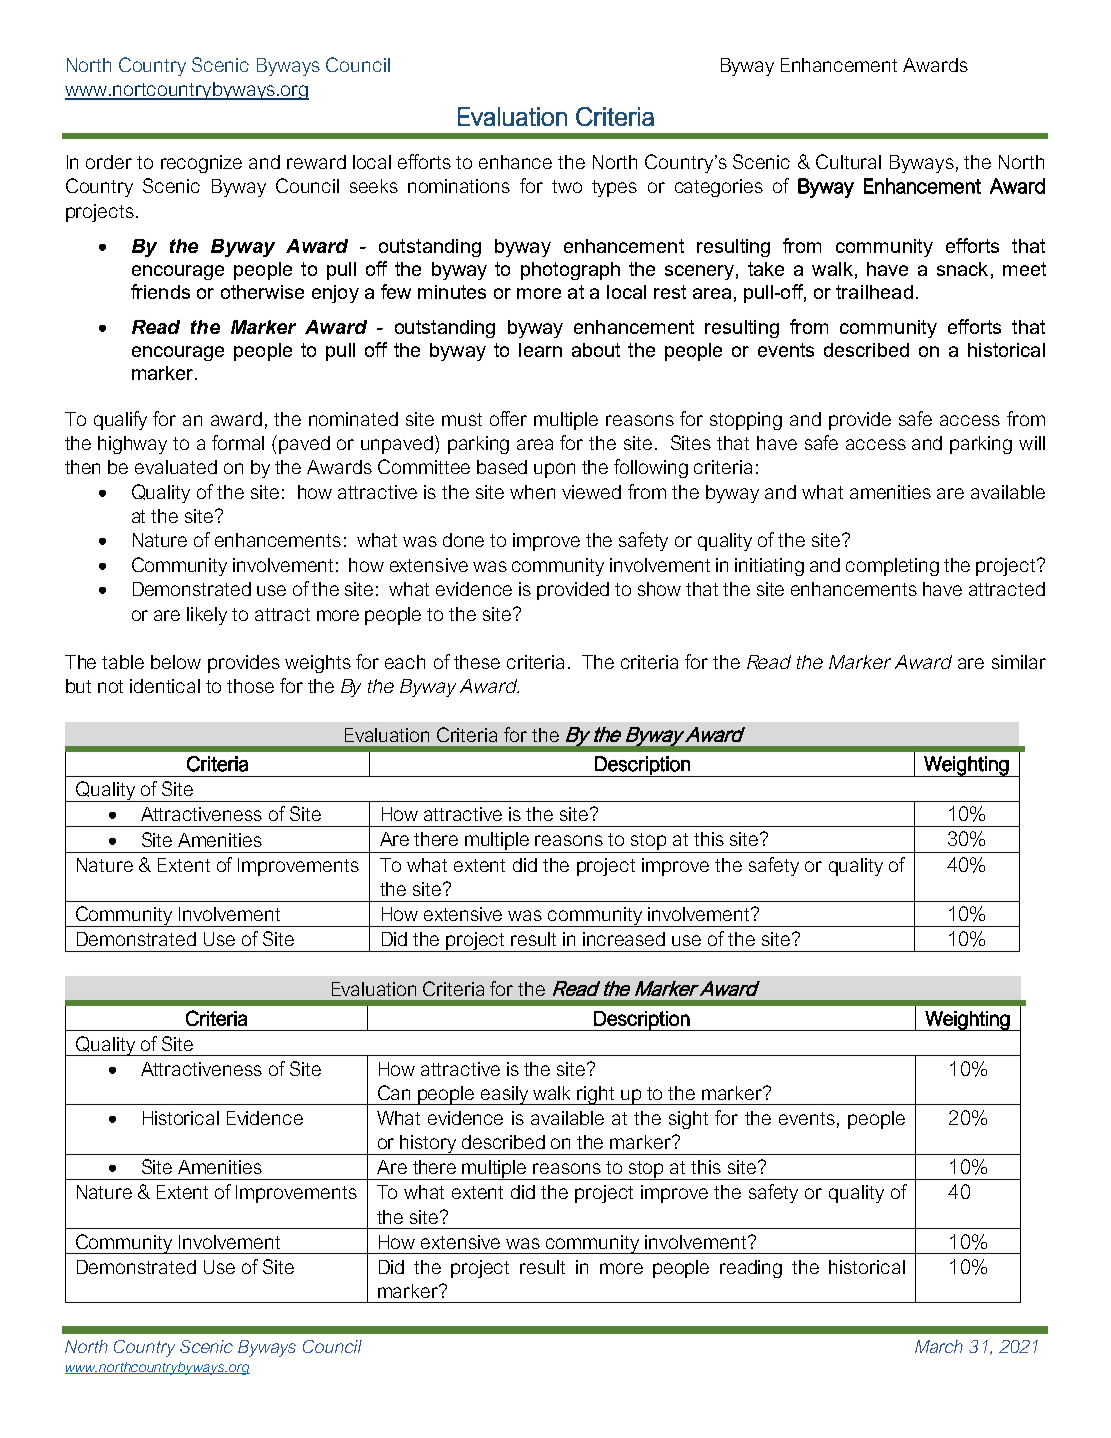 The width and height of the document is (1111, 1438). I want to click on likely, so click(207, 616).
